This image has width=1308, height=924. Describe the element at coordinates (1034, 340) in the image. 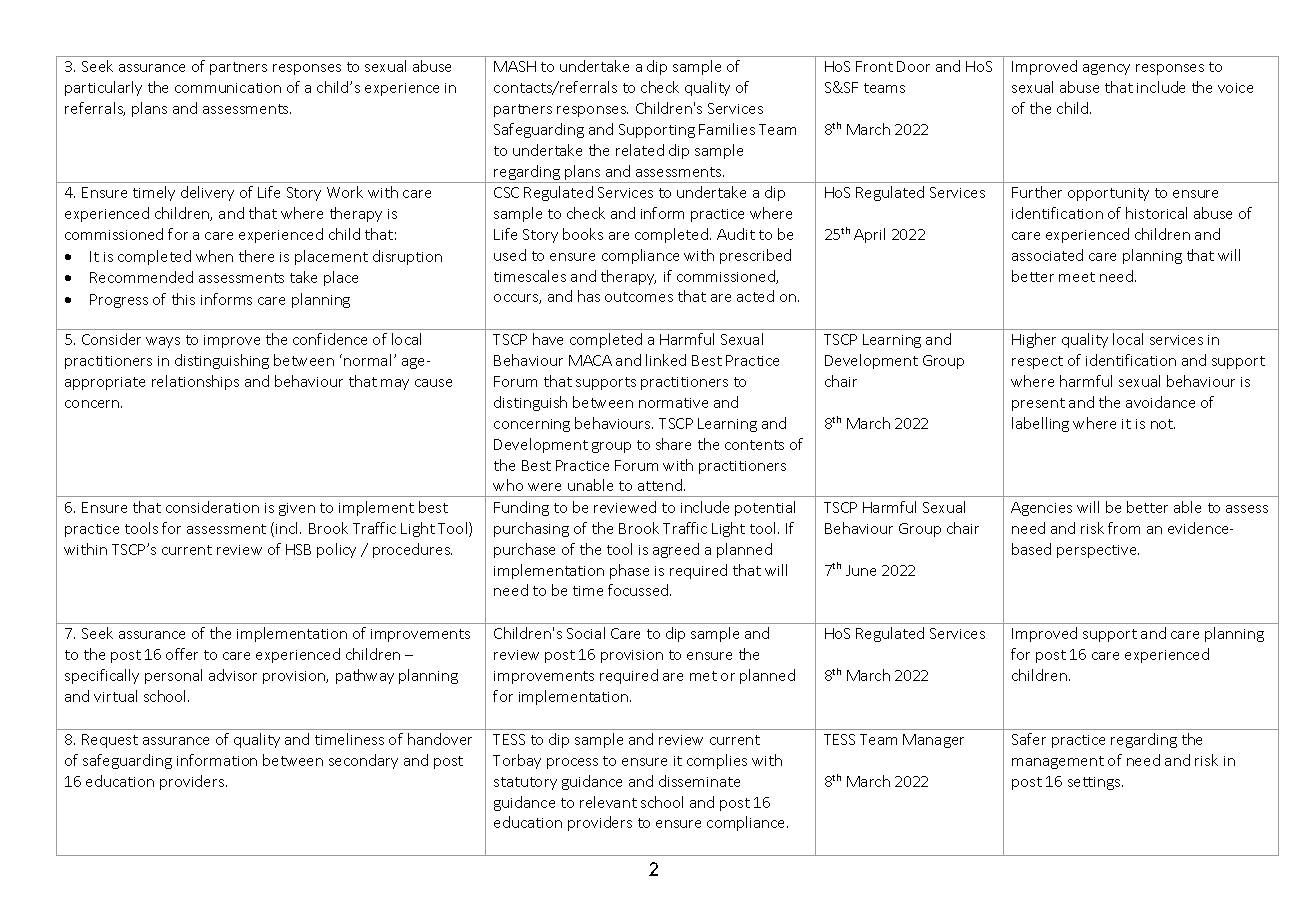

I see `Higher` at that location.
